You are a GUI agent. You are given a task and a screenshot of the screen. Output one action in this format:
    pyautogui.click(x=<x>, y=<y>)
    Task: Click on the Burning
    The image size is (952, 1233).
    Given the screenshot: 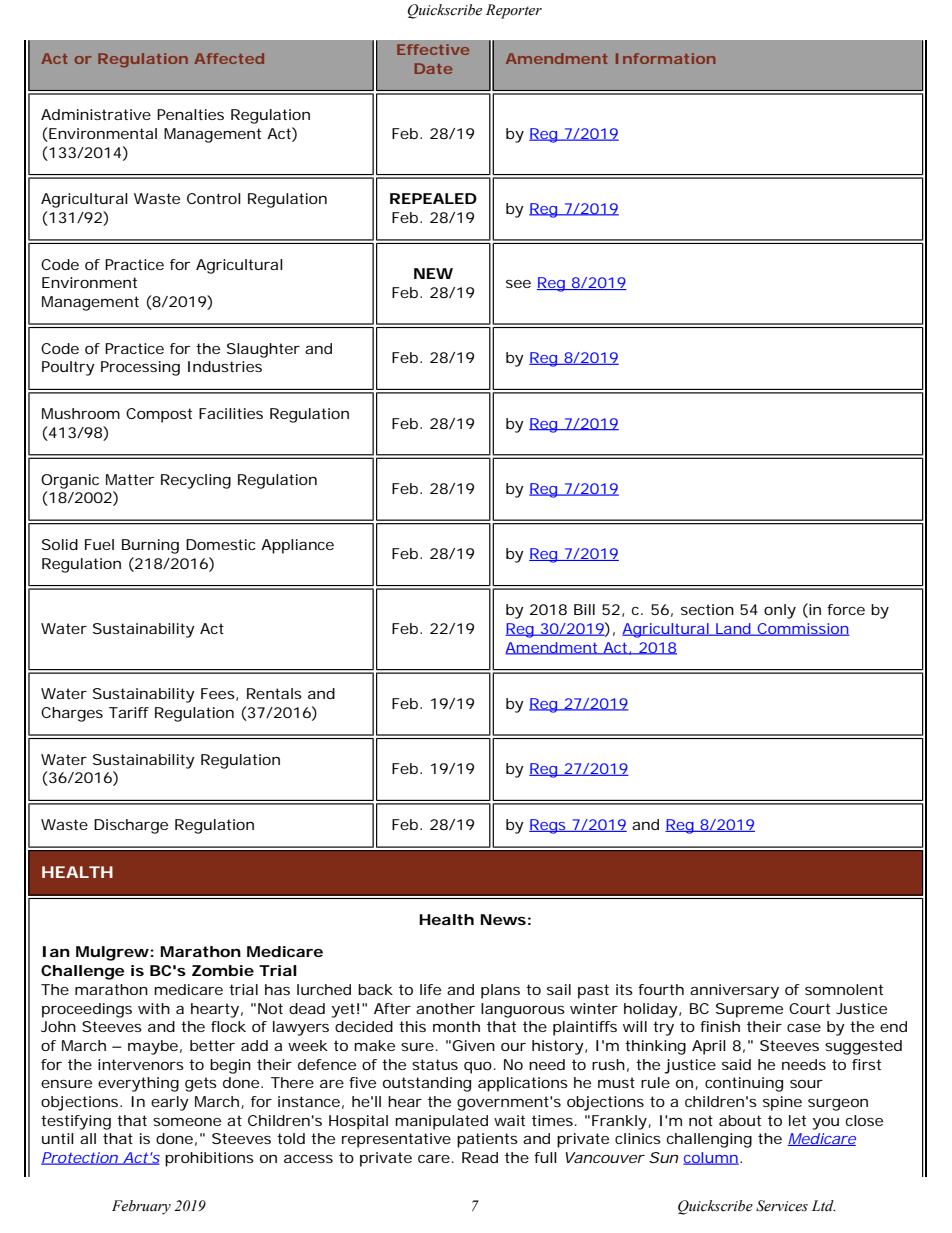 What is the action you would take?
    pyautogui.click(x=150, y=546)
